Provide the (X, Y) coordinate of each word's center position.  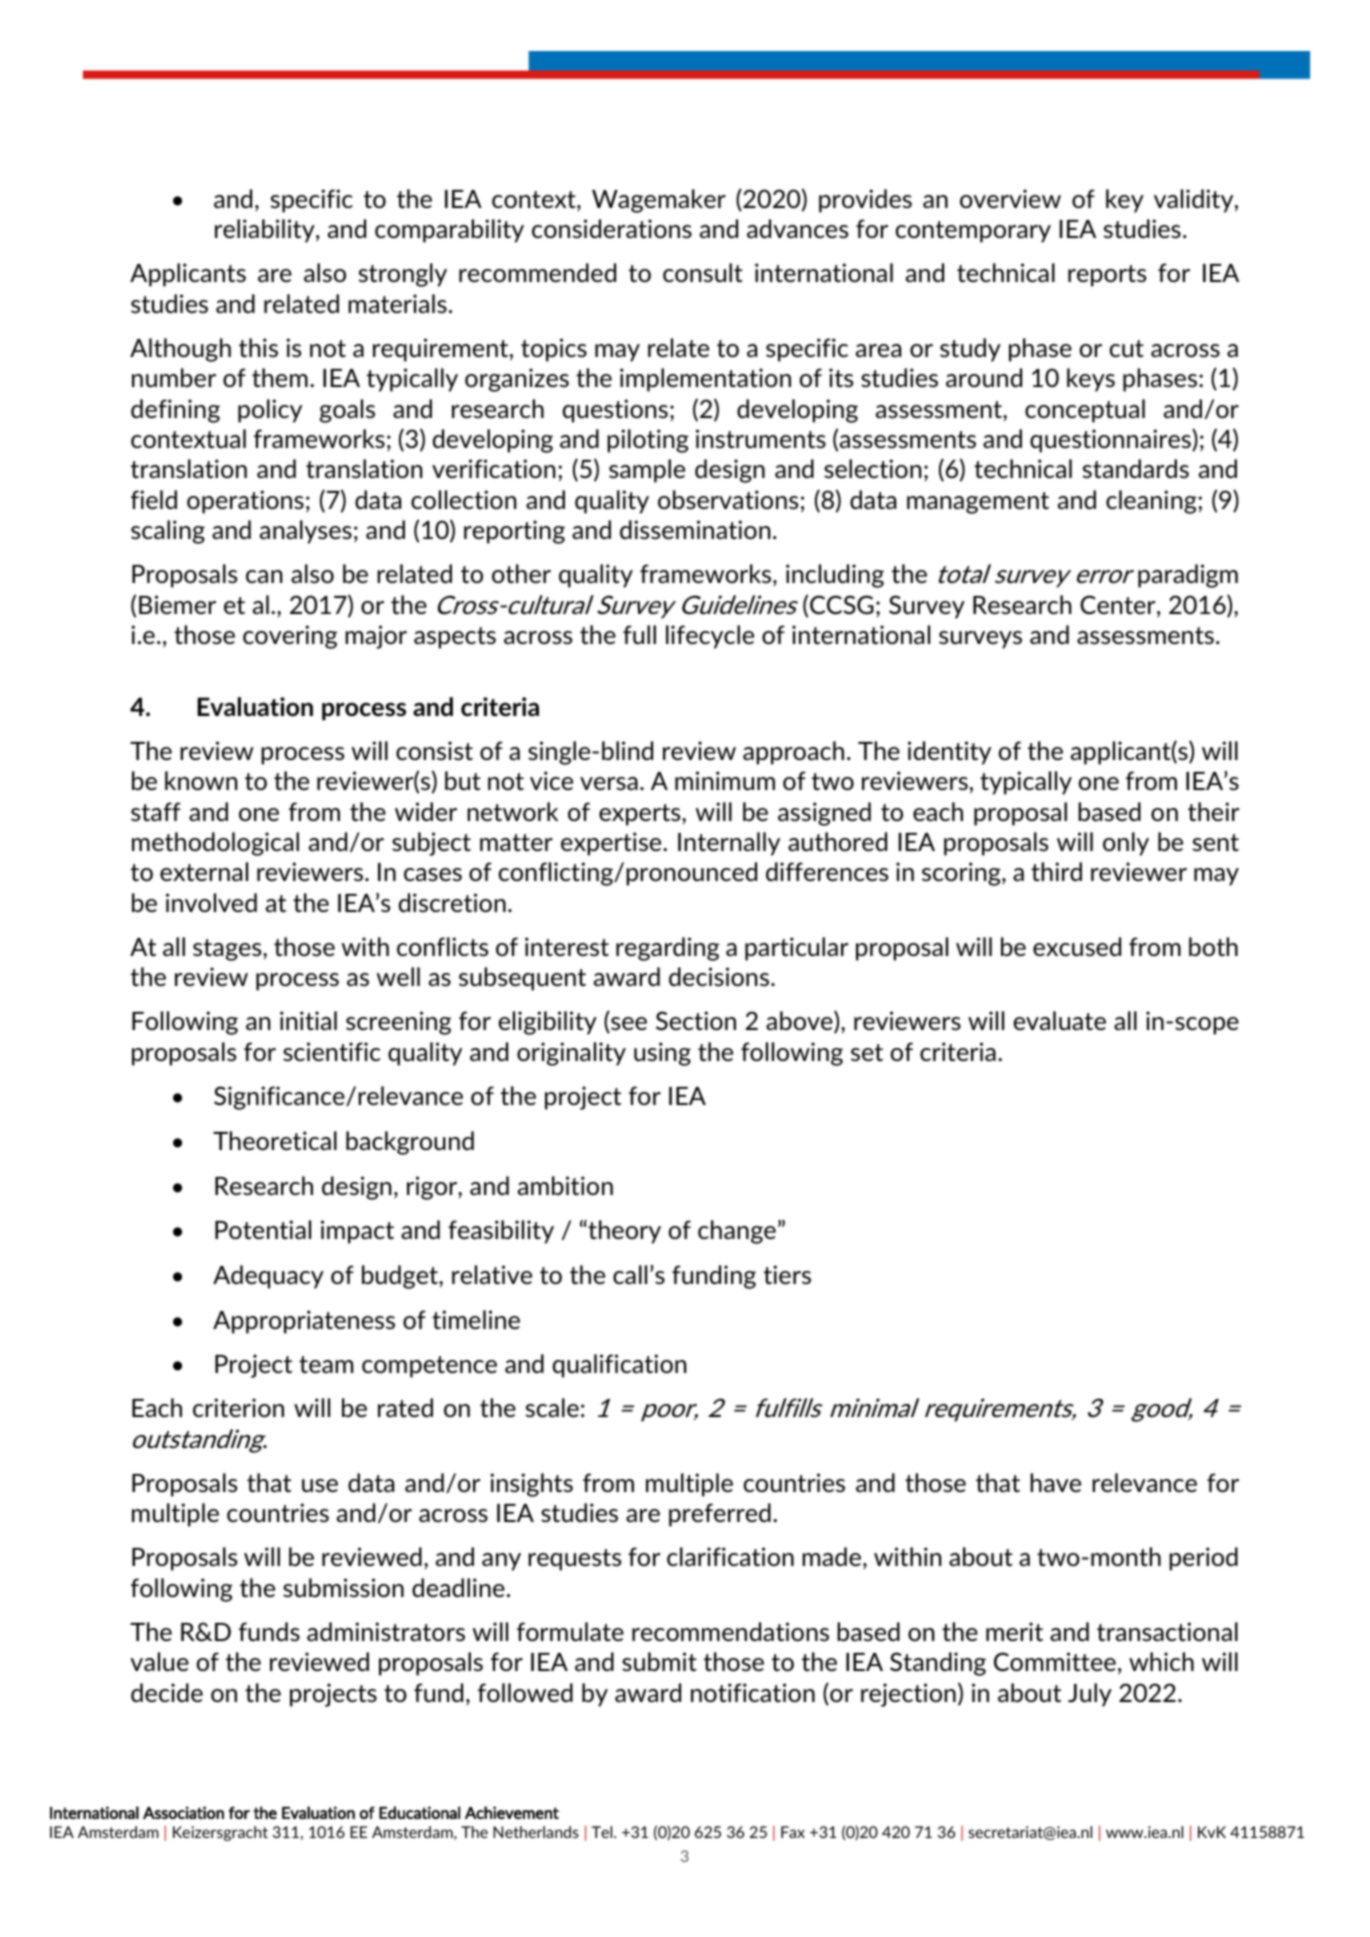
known (201, 780)
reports (1107, 276)
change (737, 1232)
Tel (603, 1832)
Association (183, 1812)
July (1090, 1695)
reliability (266, 231)
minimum (725, 780)
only (1126, 844)
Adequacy (268, 1277)
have (1055, 1482)
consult (703, 272)
